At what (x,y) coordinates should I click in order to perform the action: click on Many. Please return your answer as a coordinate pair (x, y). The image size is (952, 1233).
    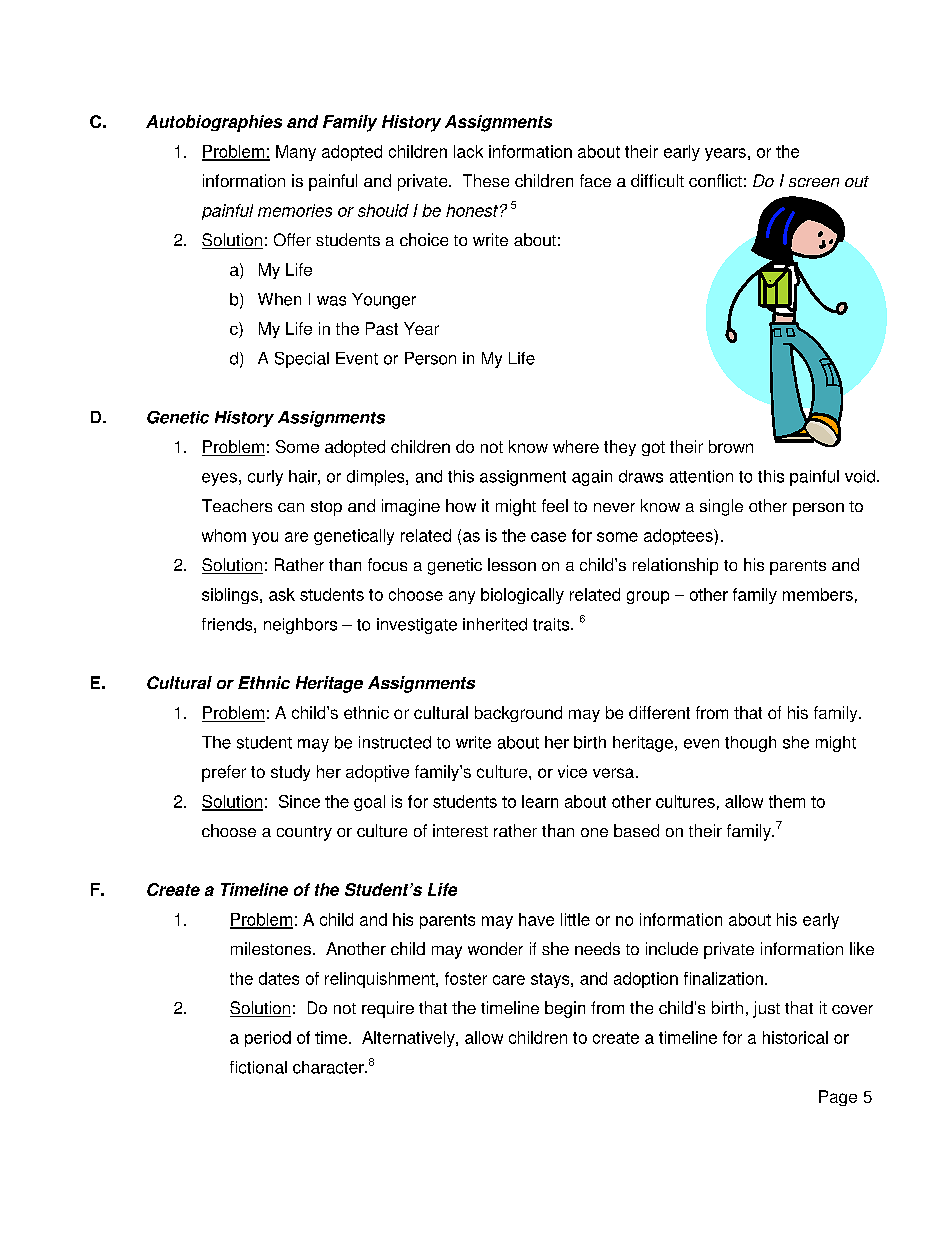
    Looking at the image, I should click on (296, 153).
